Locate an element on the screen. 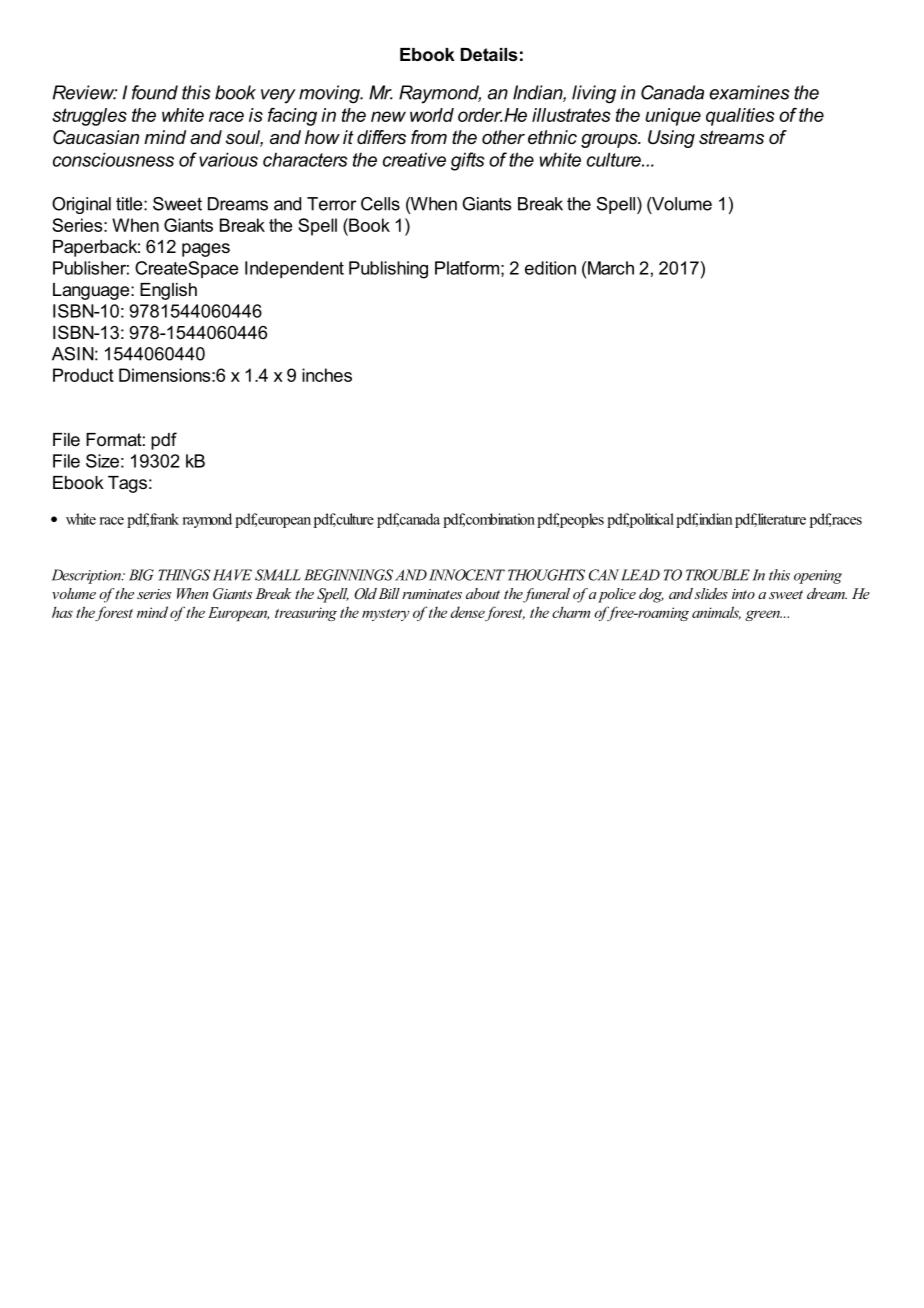 The image size is (924, 1308). examines is located at coordinates (749, 92).
